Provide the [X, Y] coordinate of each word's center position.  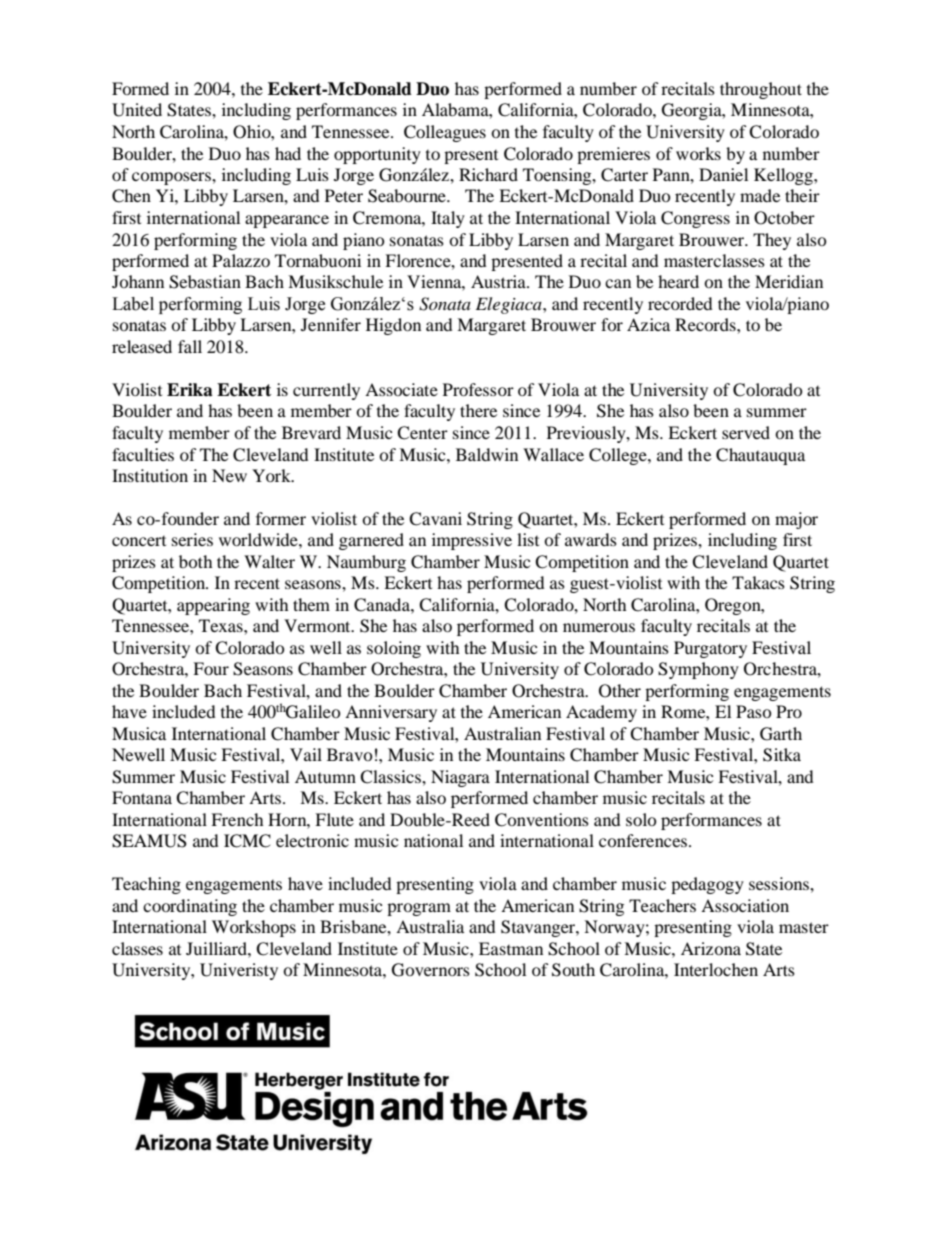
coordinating [190, 907]
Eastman [511, 948]
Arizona [711, 948]
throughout [761, 90]
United [137, 110]
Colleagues [445, 133]
